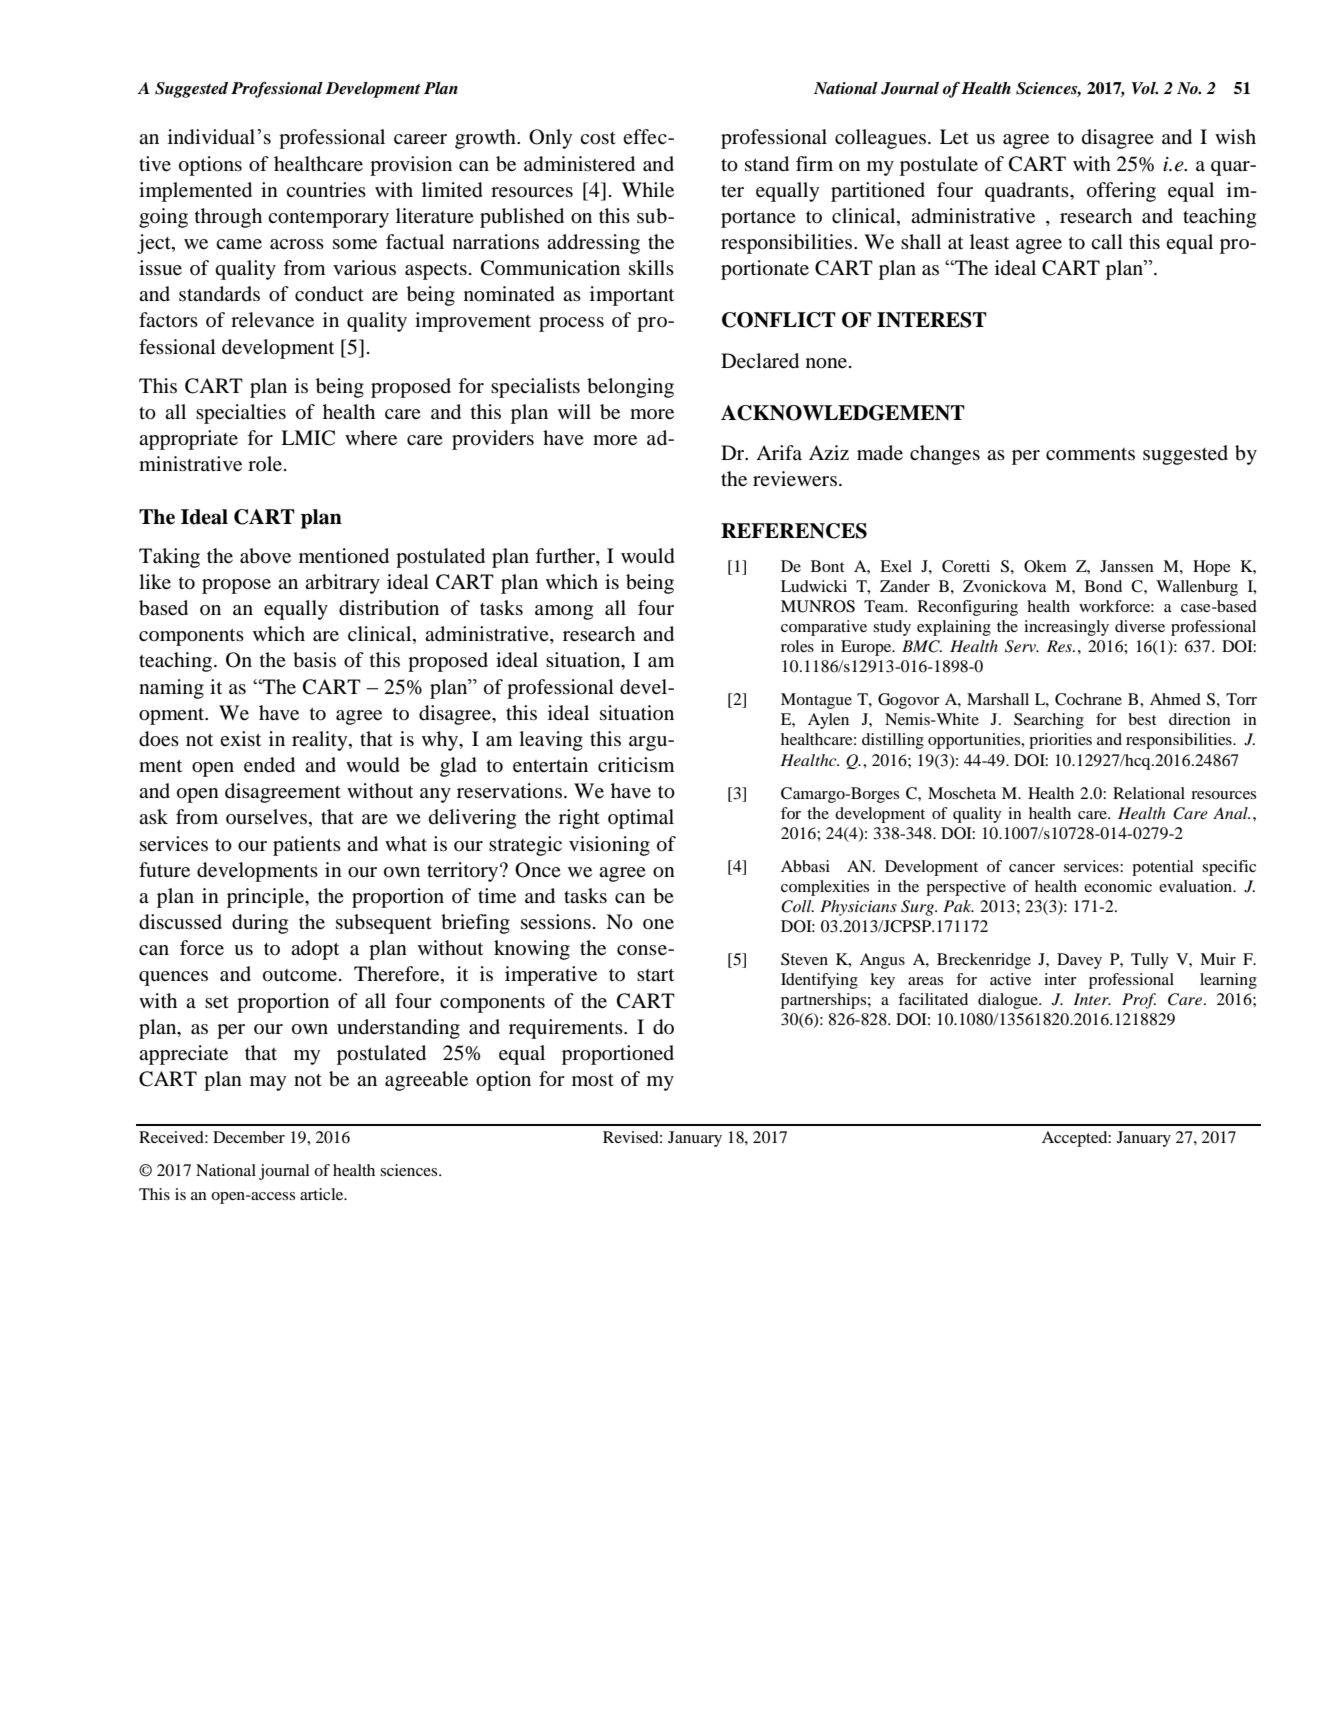 This screenshot has width=1334, height=1726. Describe the element at coordinates (266, 898) in the screenshot. I see `principle` at that location.
